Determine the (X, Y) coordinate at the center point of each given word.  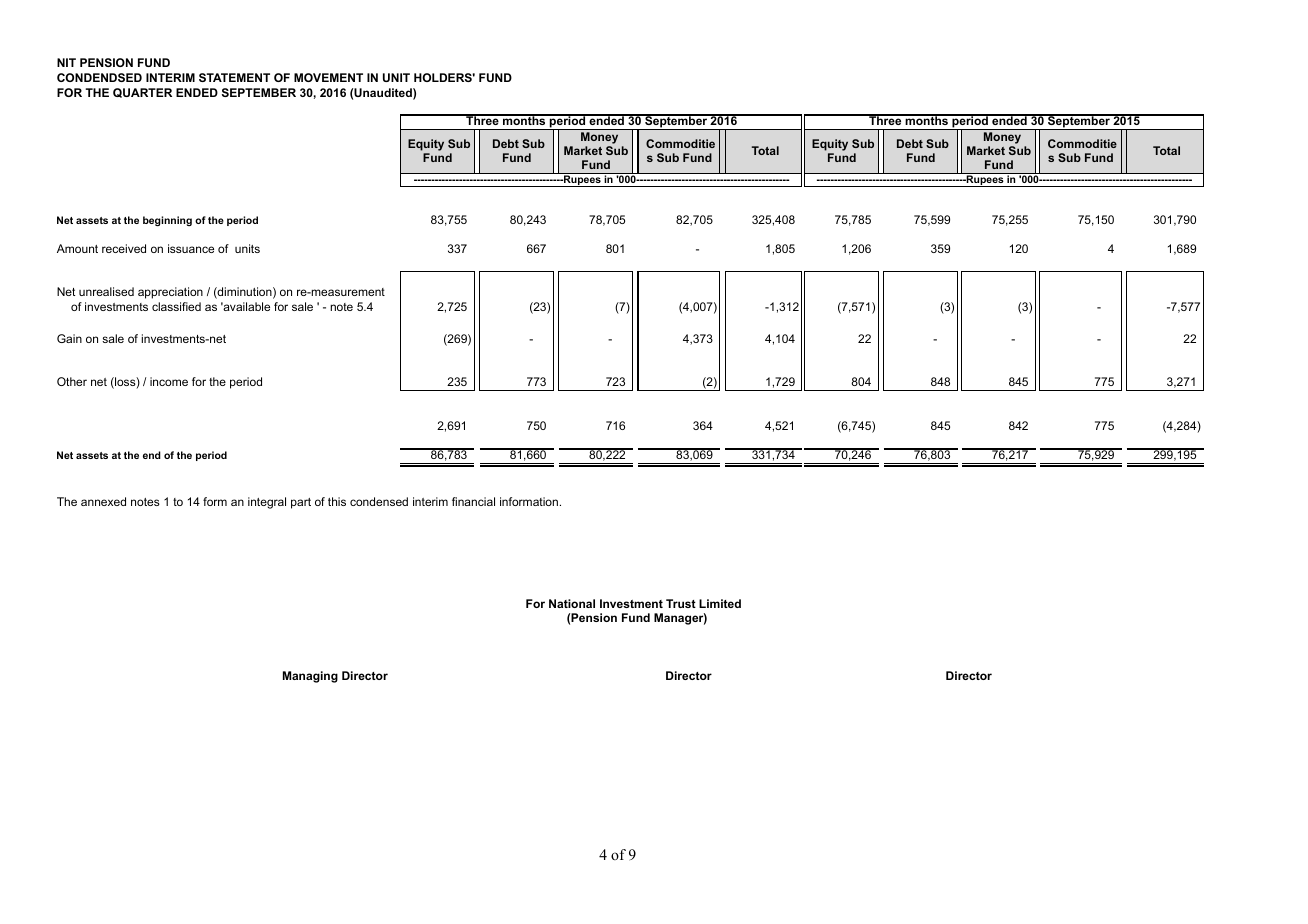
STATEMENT (234, 77)
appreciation (170, 293)
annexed (103, 501)
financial (473, 501)
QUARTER (142, 93)
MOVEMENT (328, 77)
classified (176, 306)
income (169, 381)
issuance (191, 248)
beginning (167, 221)
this (337, 501)
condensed (379, 501)
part (301, 503)
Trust (681, 603)
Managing (310, 677)
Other (72, 381)
